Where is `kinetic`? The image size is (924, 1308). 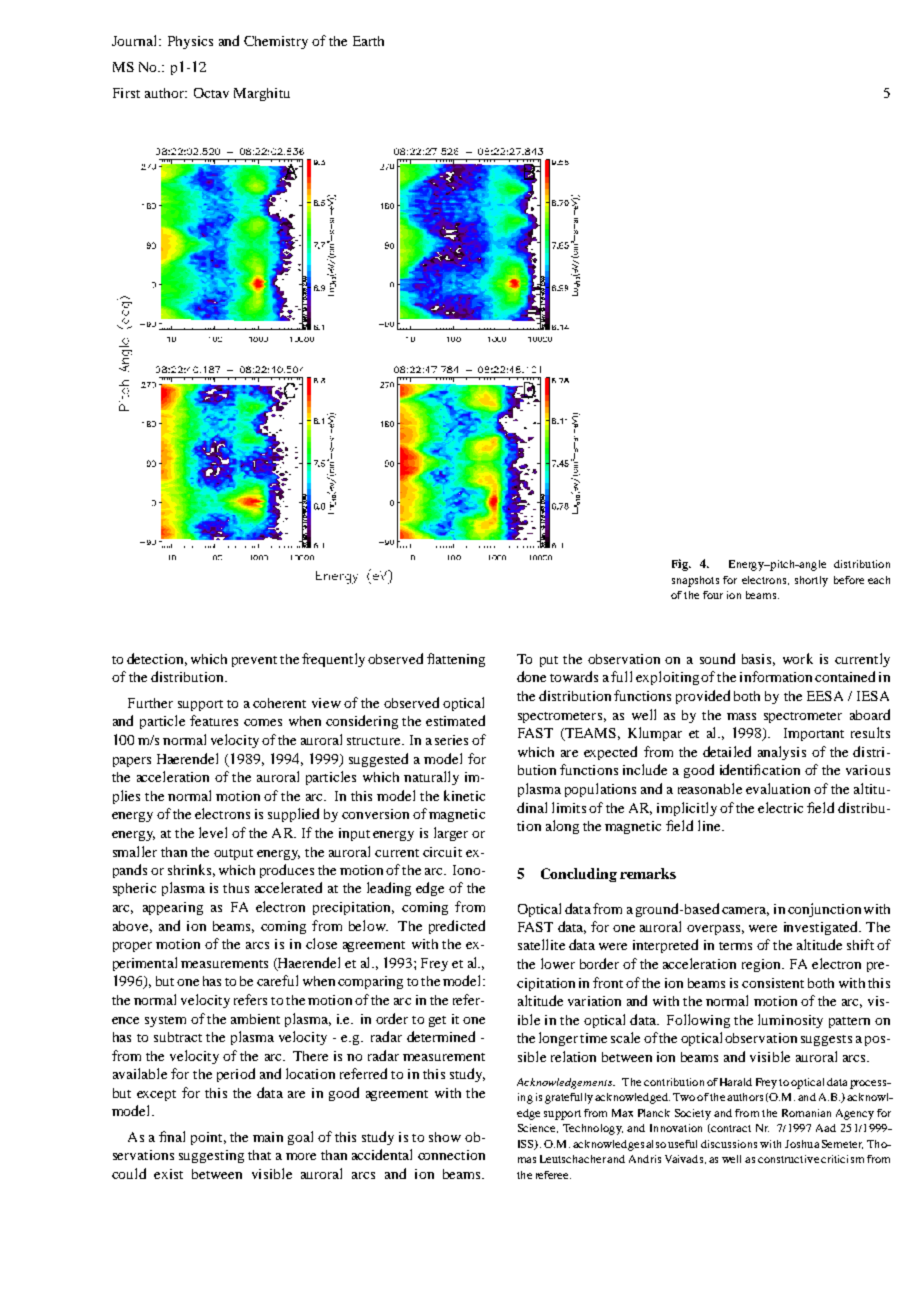
kinetic is located at coordinates (464, 795).
